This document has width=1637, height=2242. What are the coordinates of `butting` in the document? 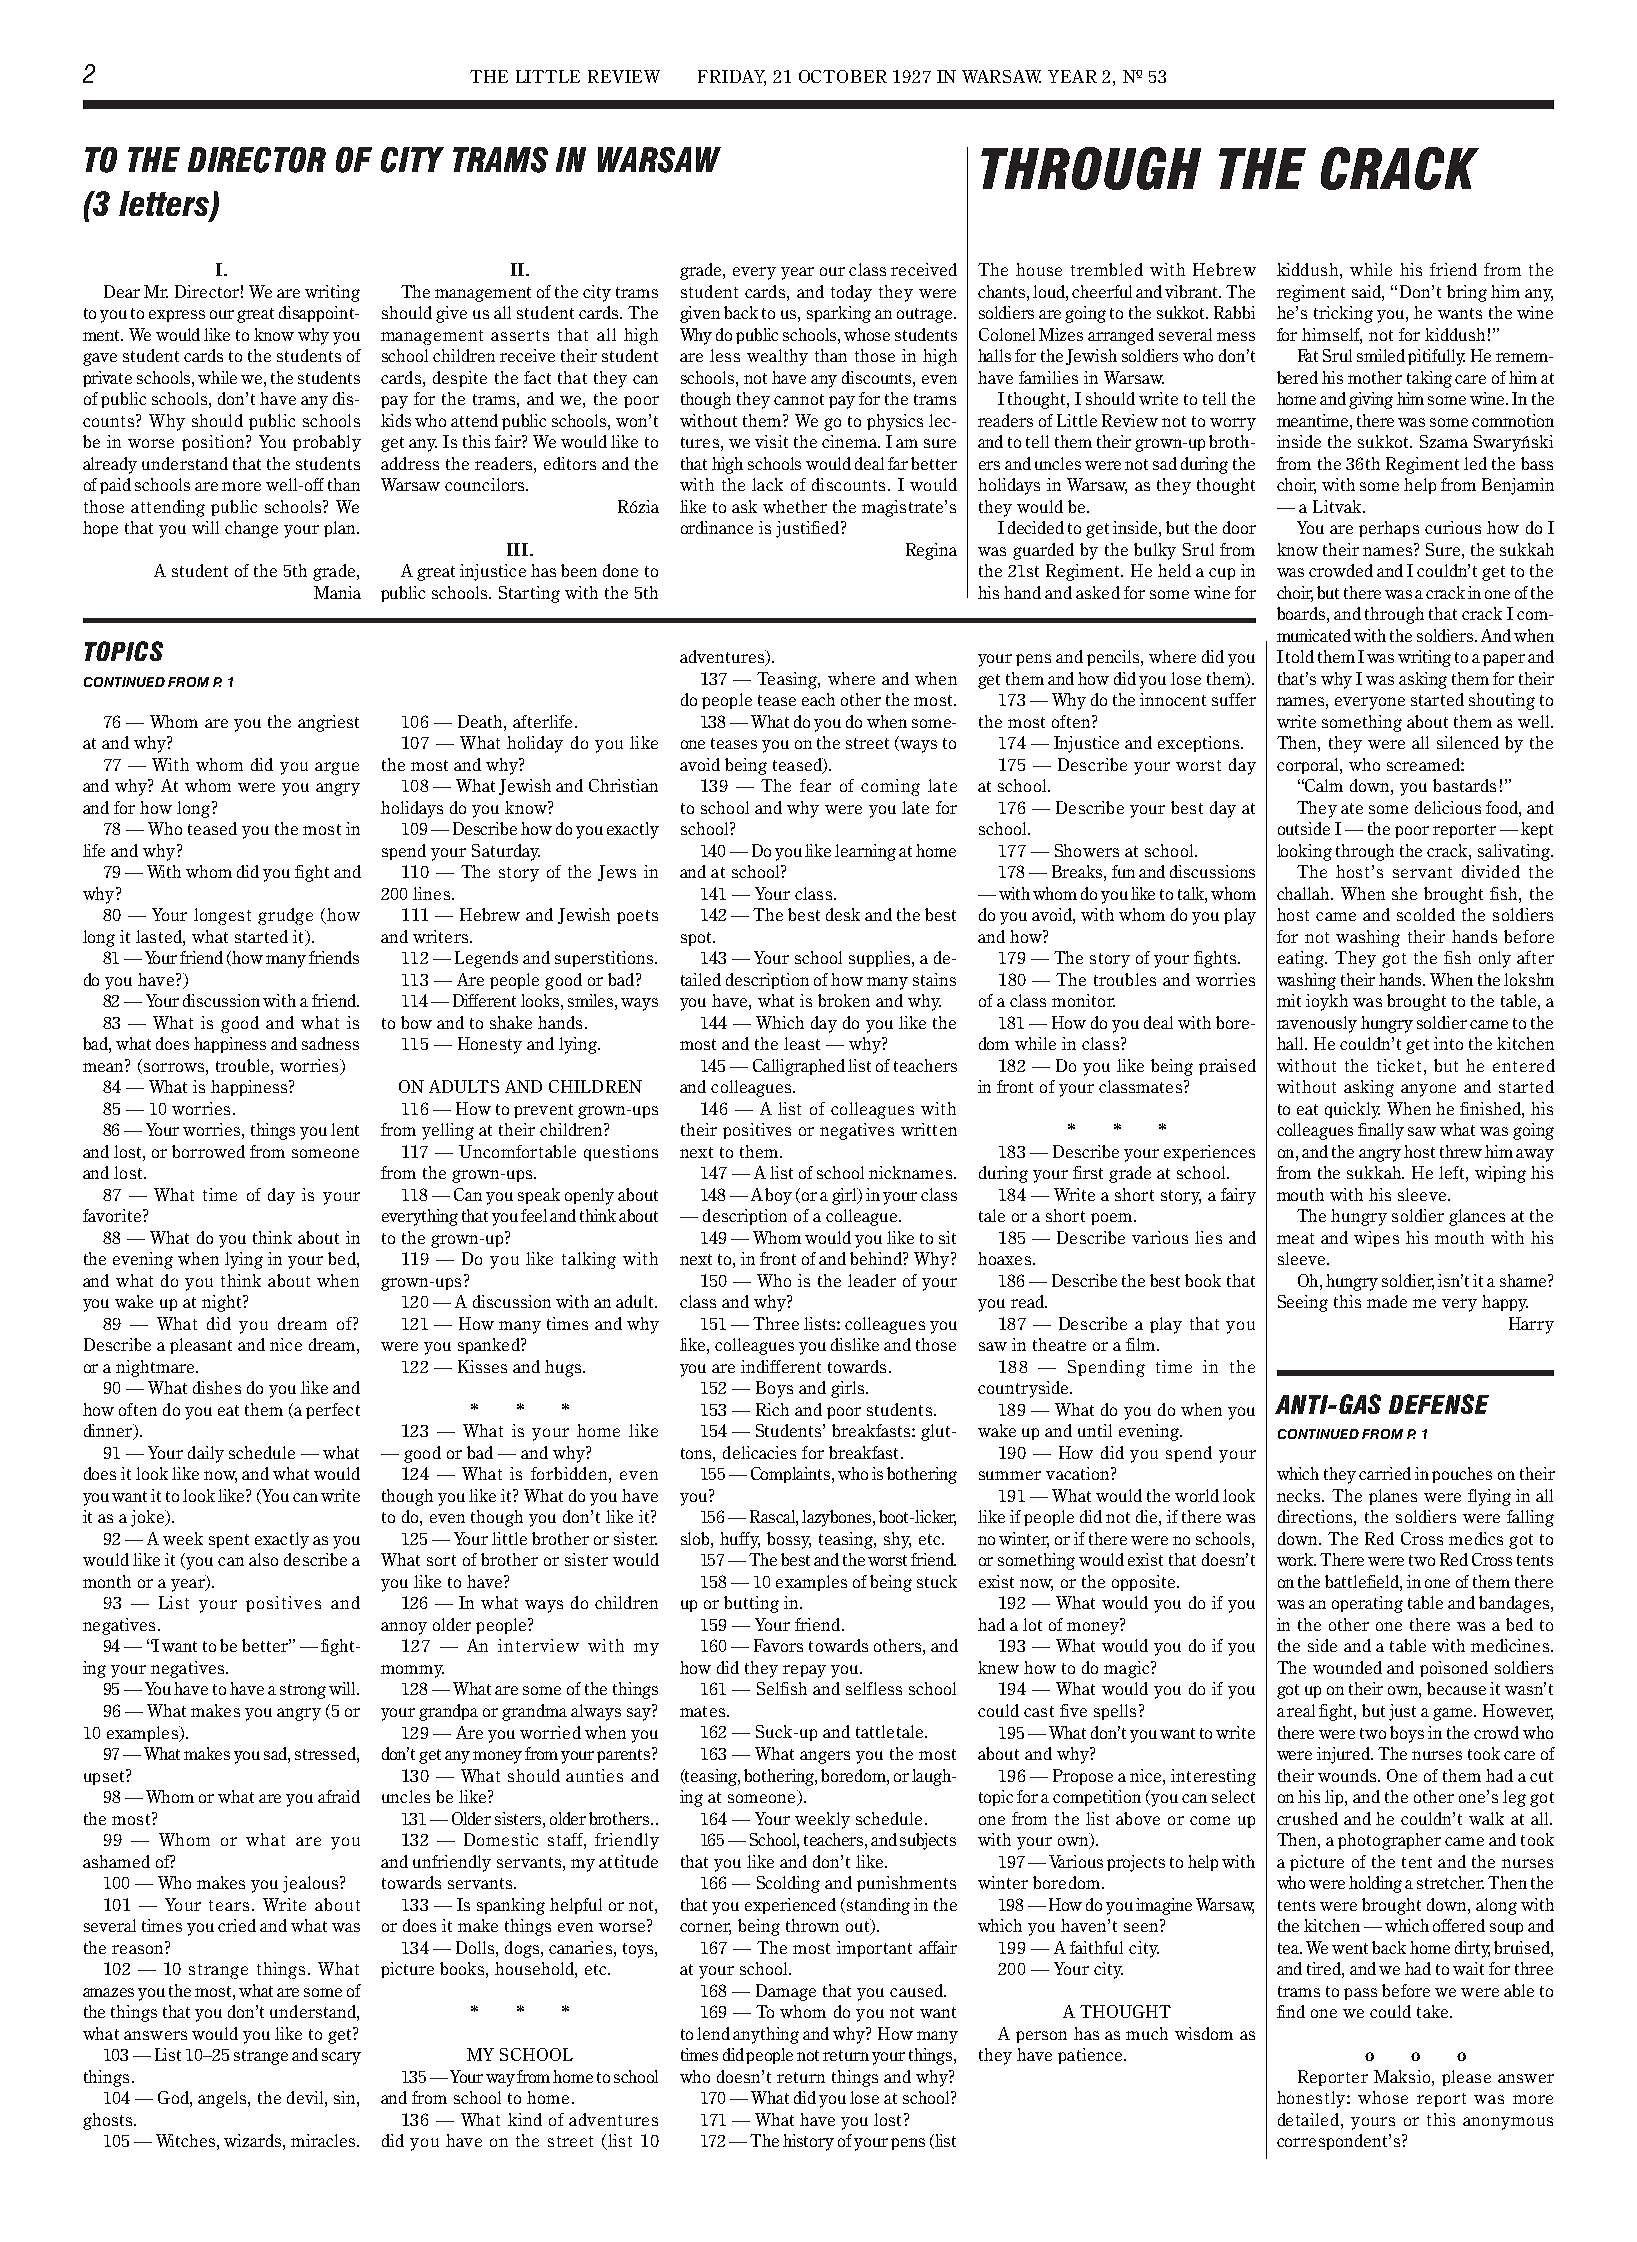 It's located at (751, 1604).
